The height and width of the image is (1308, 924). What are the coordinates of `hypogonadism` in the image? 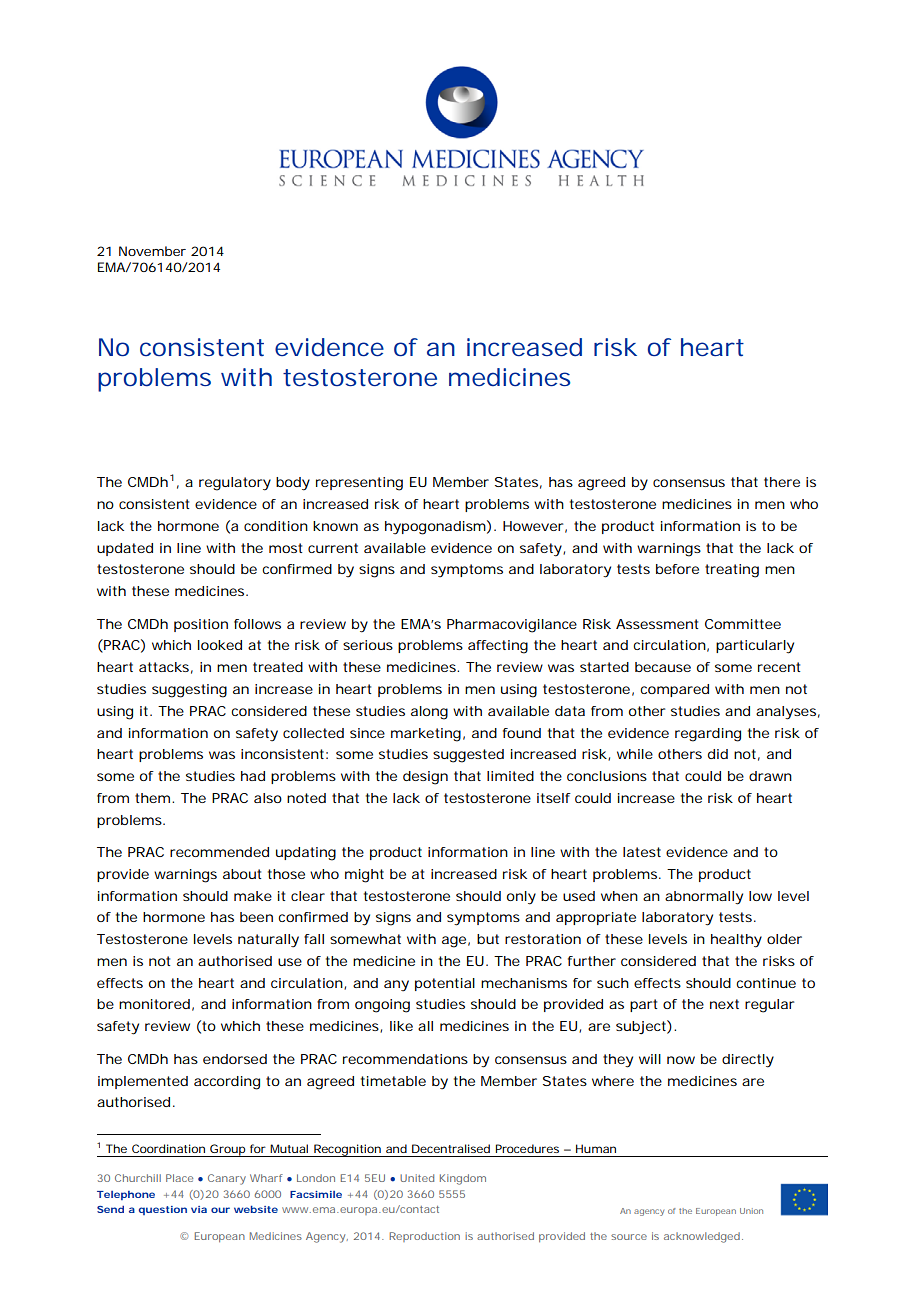 It's located at (434, 528).
